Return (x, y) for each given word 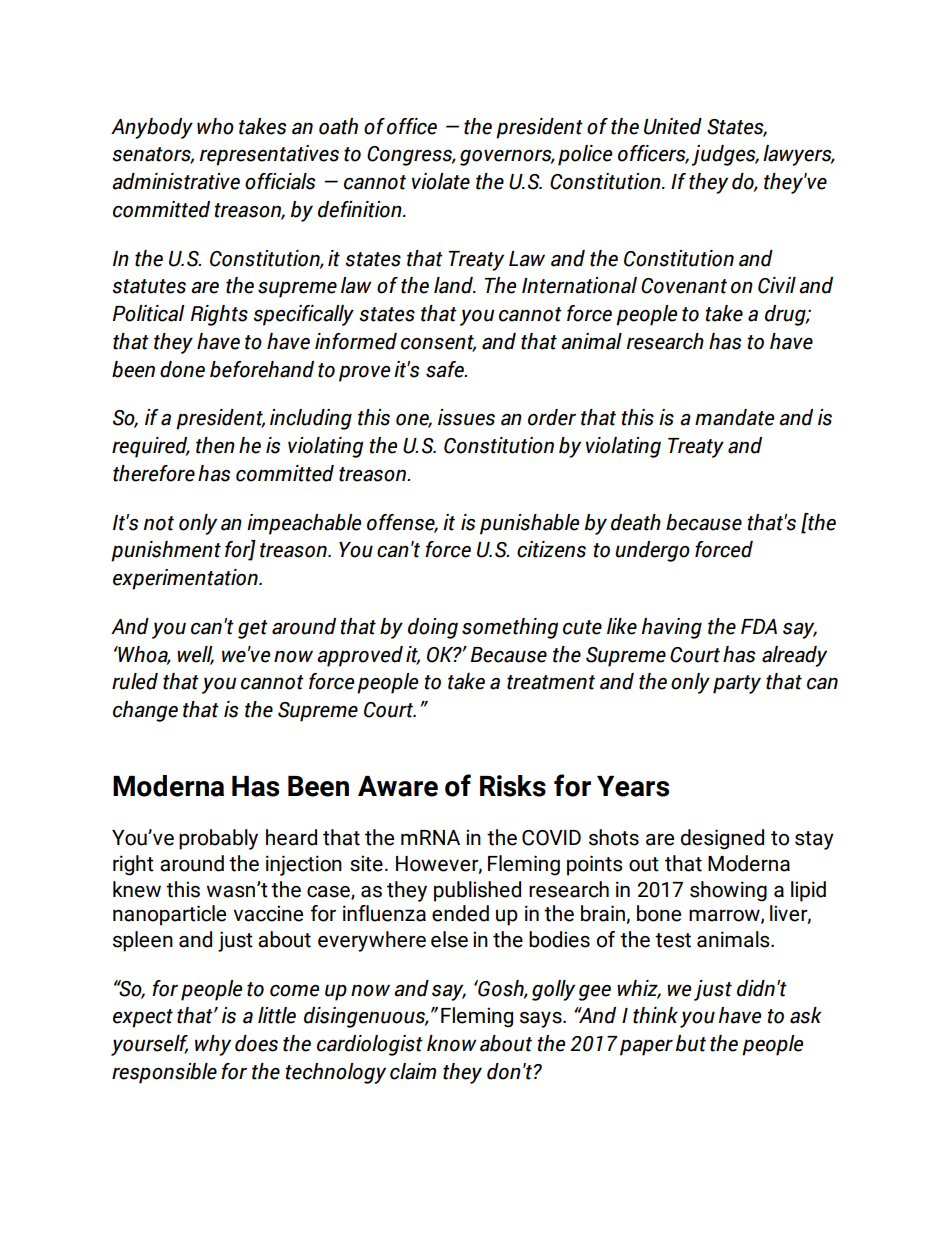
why (213, 1045)
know (452, 1043)
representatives (269, 155)
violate (441, 181)
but (691, 1043)
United (673, 126)
